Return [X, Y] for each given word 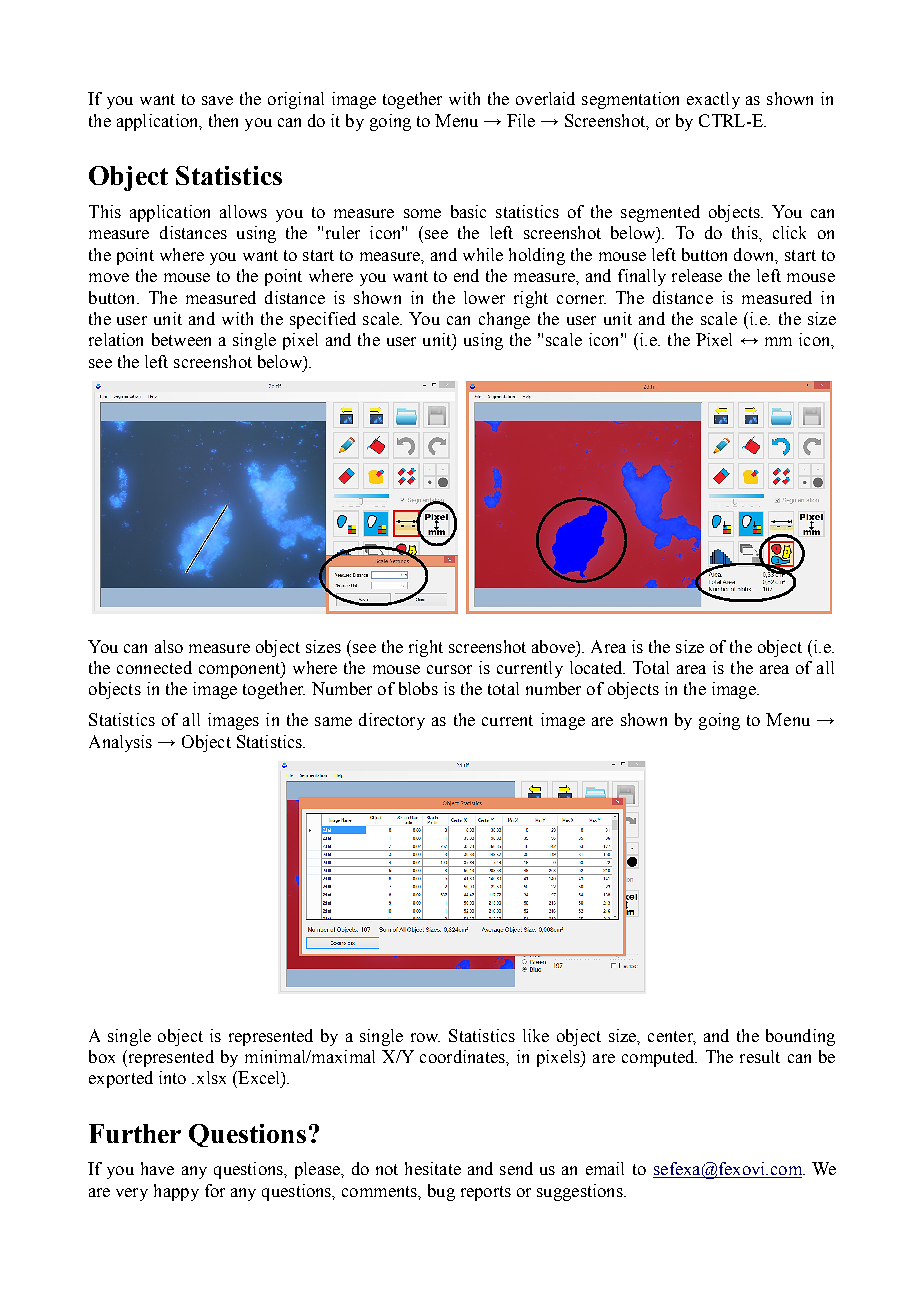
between [181, 339]
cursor [449, 669]
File [521, 120]
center [671, 1037]
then [223, 120]
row [425, 1037]
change [504, 320]
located [597, 667]
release [697, 275]
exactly [713, 100]
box [102, 1056]
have [157, 1168]
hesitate [433, 1168]
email [605, 1168]
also [169, 646]
